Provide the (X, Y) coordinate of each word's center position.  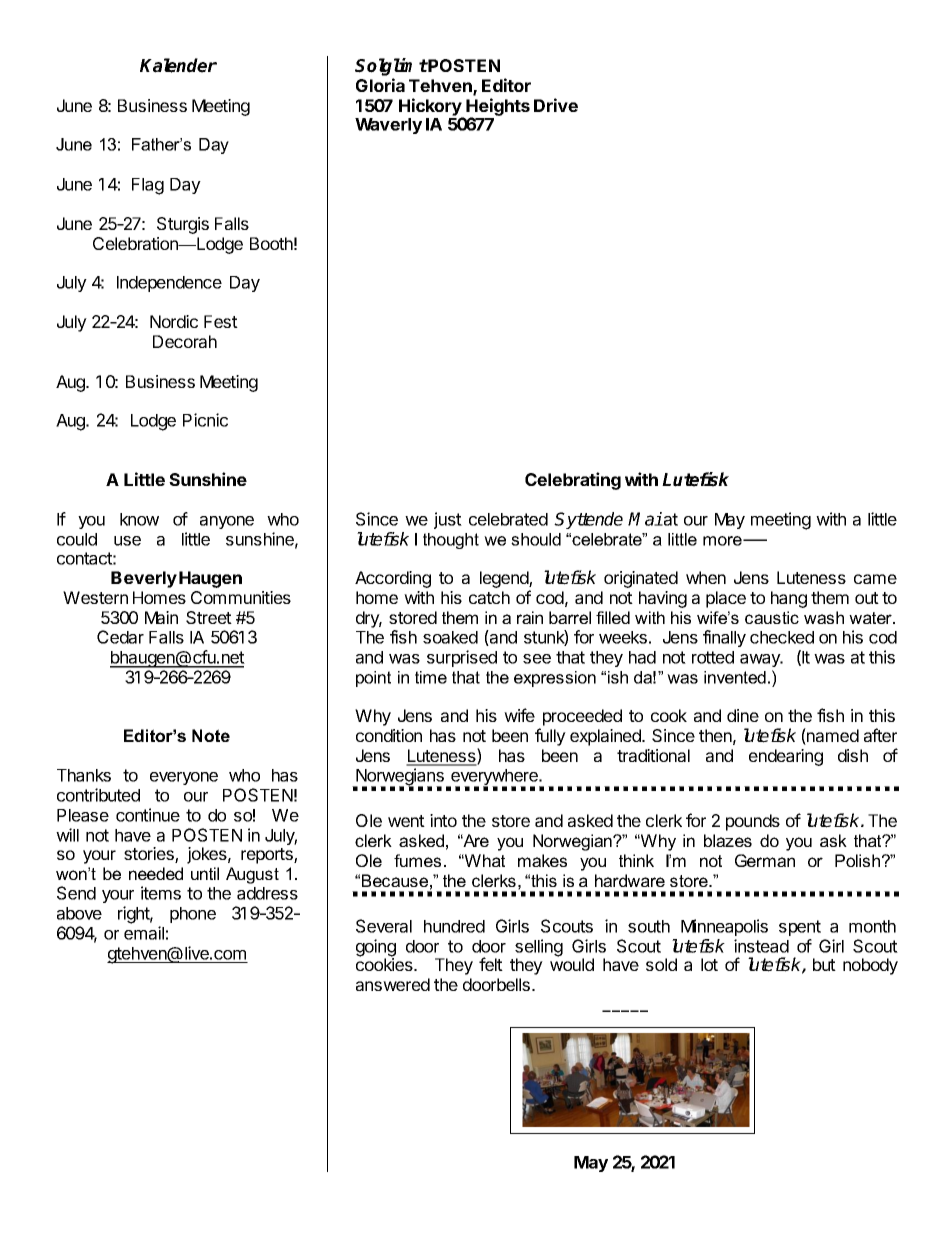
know (139, 519)
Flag (148, 186)
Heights (498, 108)
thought (451, 541)
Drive (556, 105)
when (706, 577)
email (144, 933)
